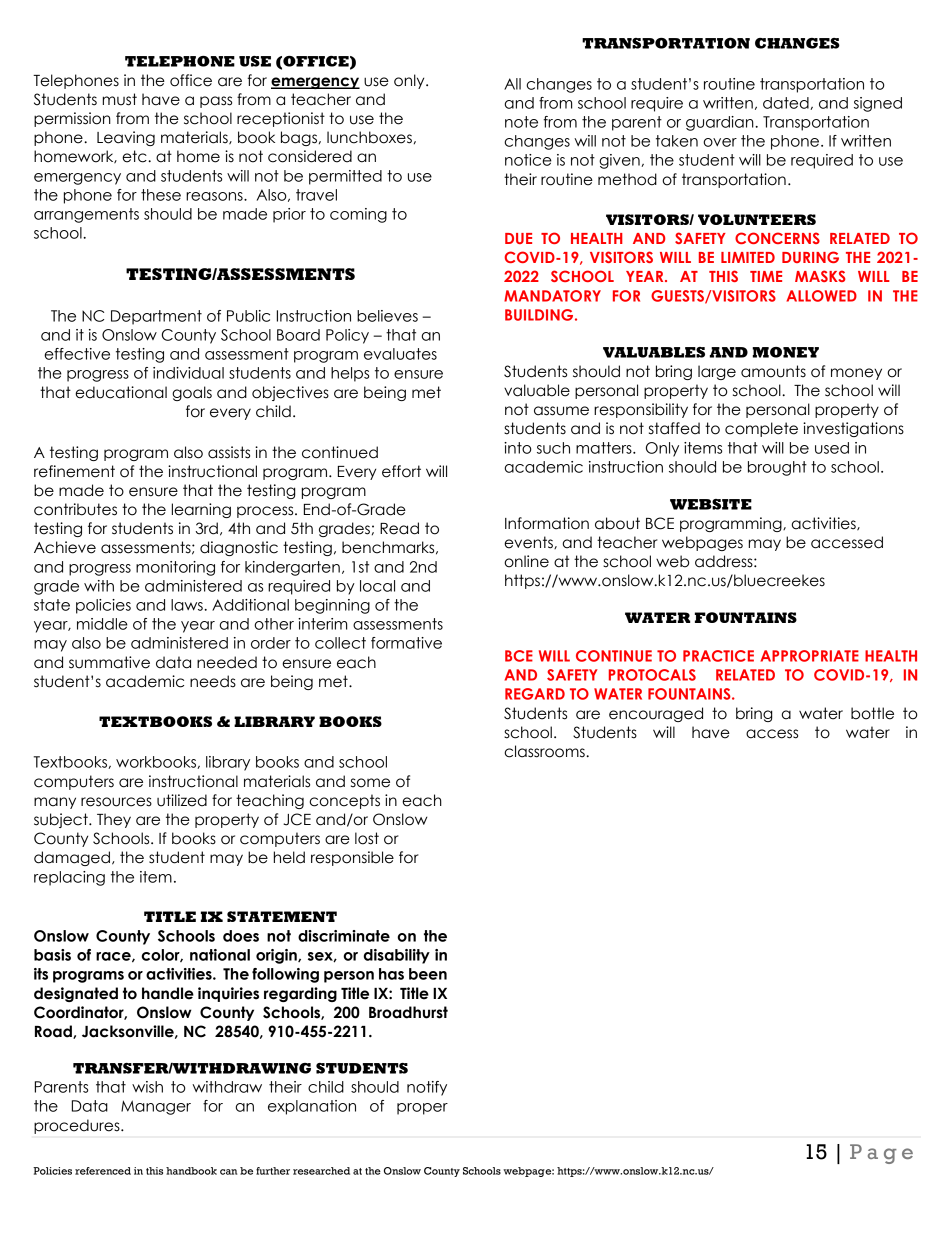  What do you see at coordinates (427, 1088) in the screenshot?
I see `notify` at bounding box center [427, 1088].
